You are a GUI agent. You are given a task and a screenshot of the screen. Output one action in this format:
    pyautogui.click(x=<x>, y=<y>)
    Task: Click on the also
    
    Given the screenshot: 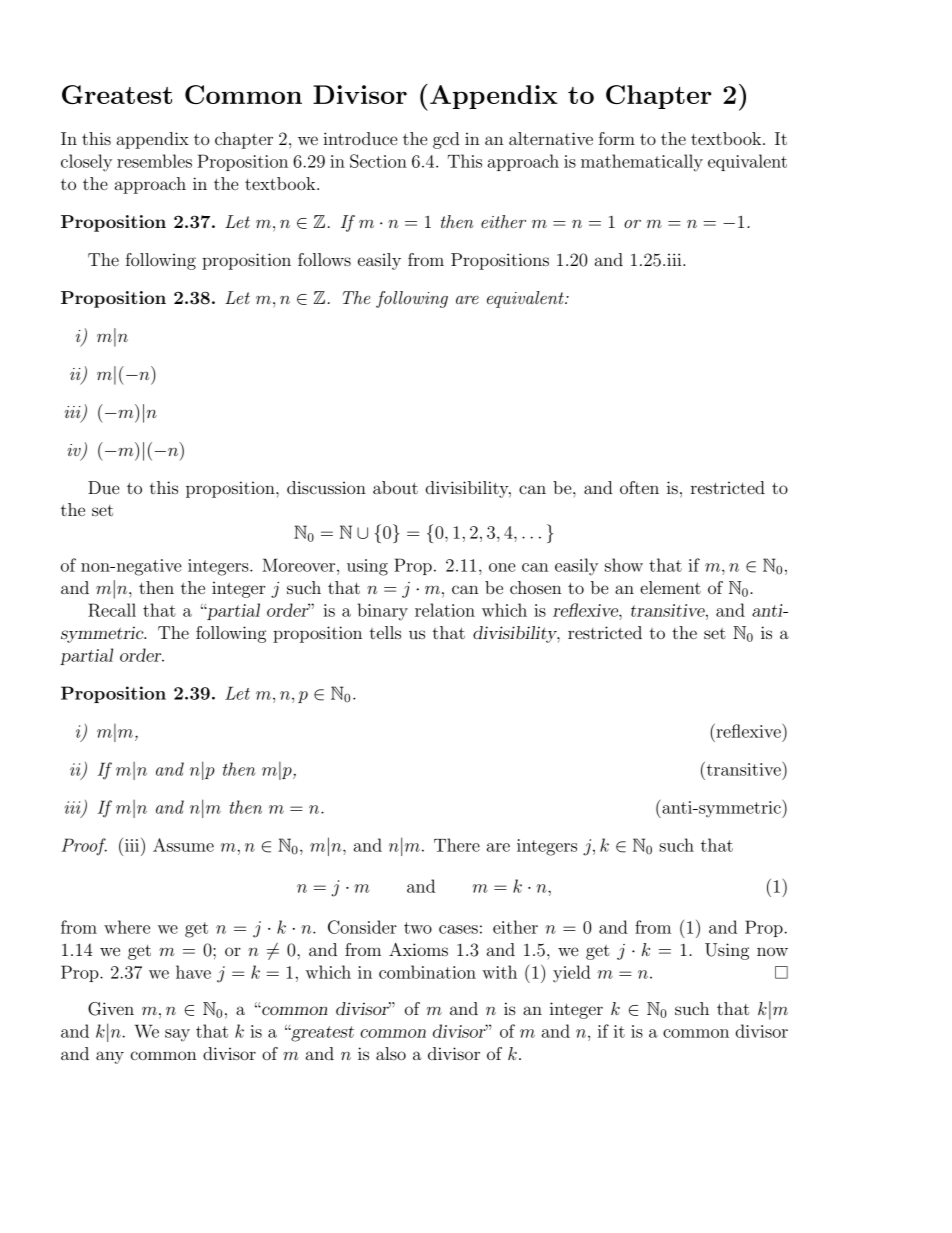 What is the action you would take?
    pyautogui.click(x=391, y=1053)
